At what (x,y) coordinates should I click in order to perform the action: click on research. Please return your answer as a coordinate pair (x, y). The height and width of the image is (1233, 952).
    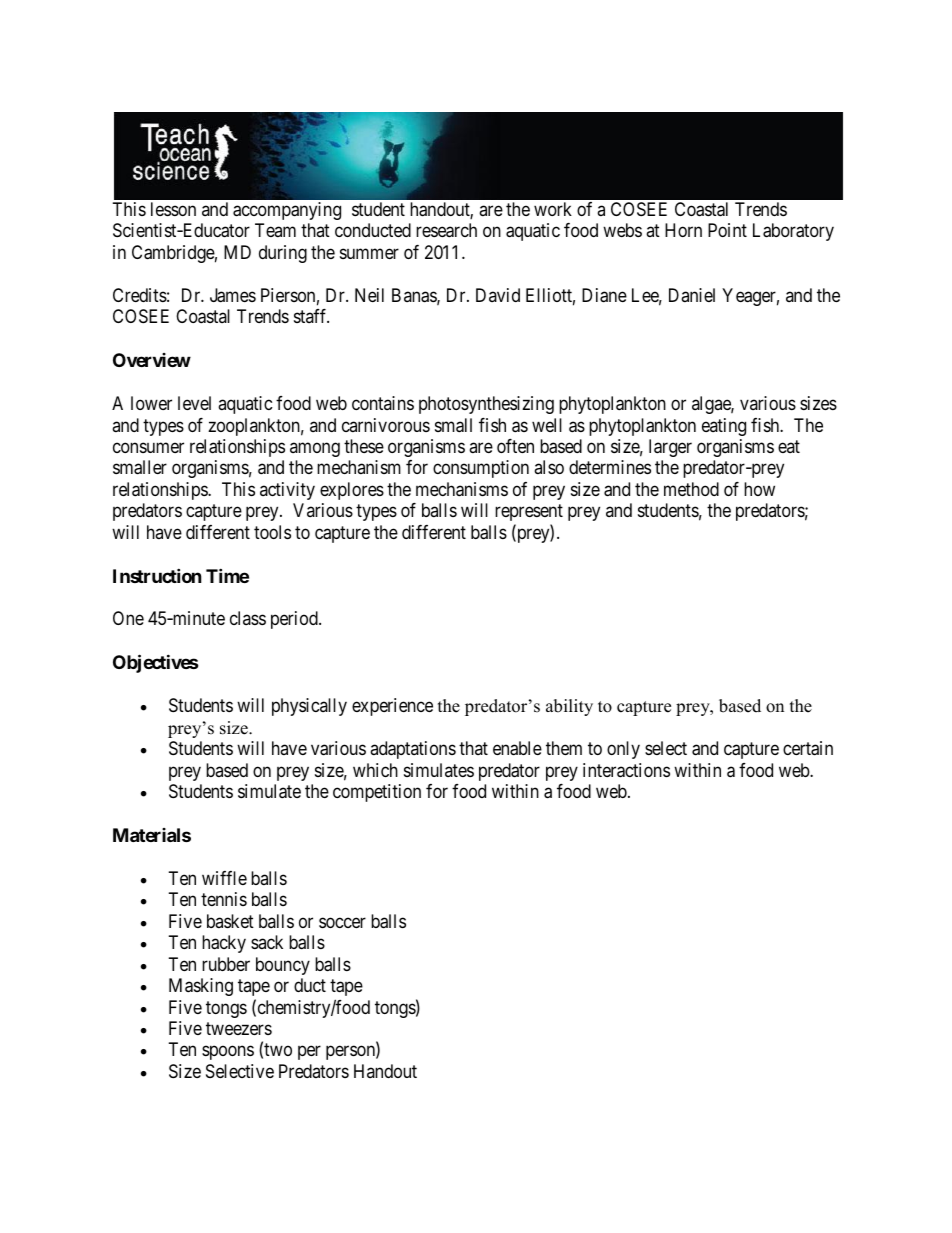
    Looking at the image, I should click on (446, 230).
